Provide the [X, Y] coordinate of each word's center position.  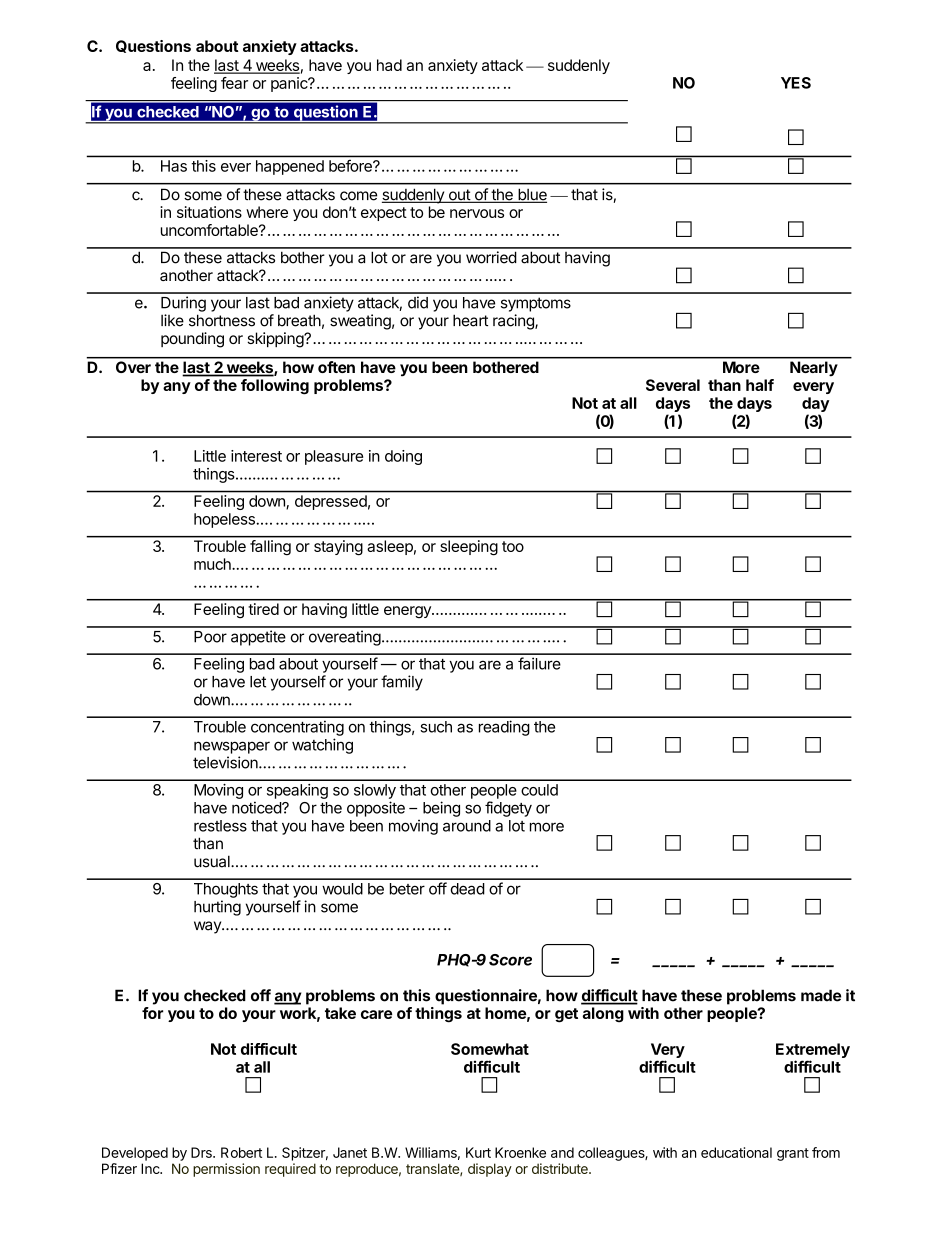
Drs [202, 1152]
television [226, 762]
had [389, 65]
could [539, 790]
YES [796, 83]
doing [403, 457]
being [441, 809]
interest [256, 456]
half [760, 385]
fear [234, 83]
